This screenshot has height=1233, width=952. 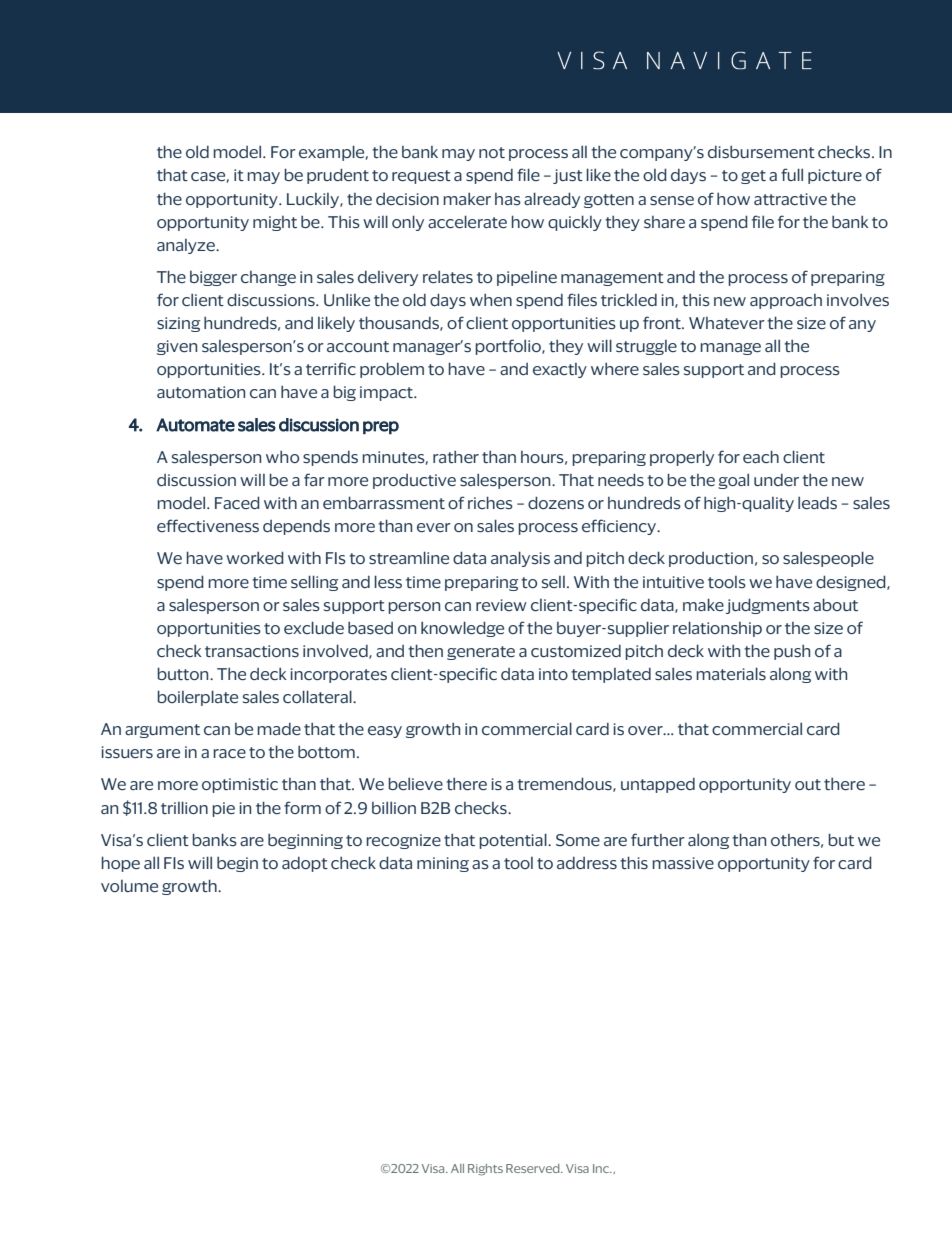 What do you see at coordinates (443, 864) in the screenshot?
I see `mining` at bounding box center [443, 864].
